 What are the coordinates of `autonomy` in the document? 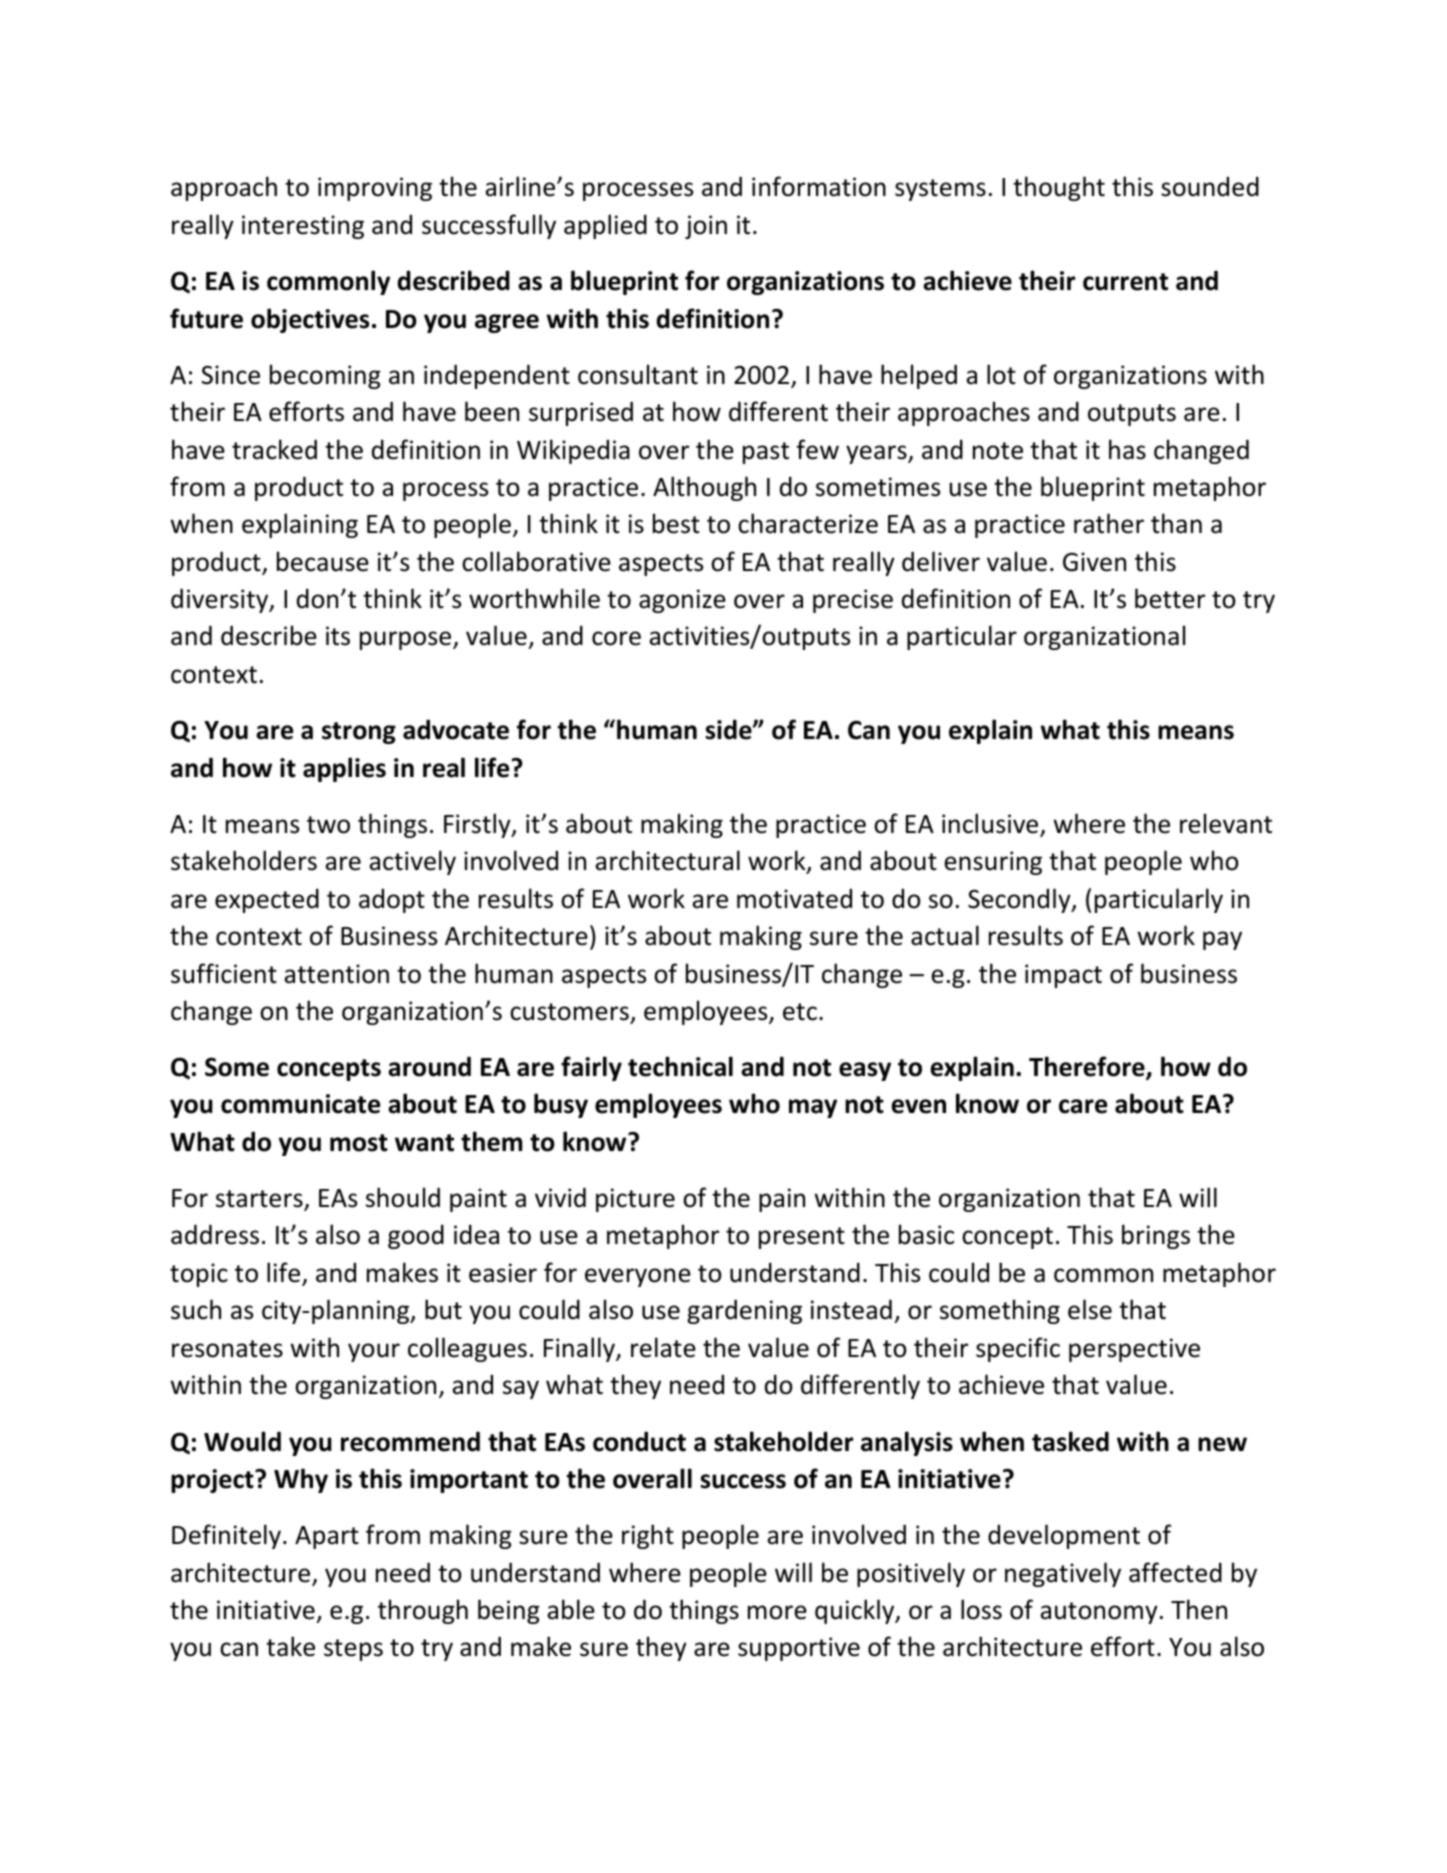 It's located at (1099, 1613).
